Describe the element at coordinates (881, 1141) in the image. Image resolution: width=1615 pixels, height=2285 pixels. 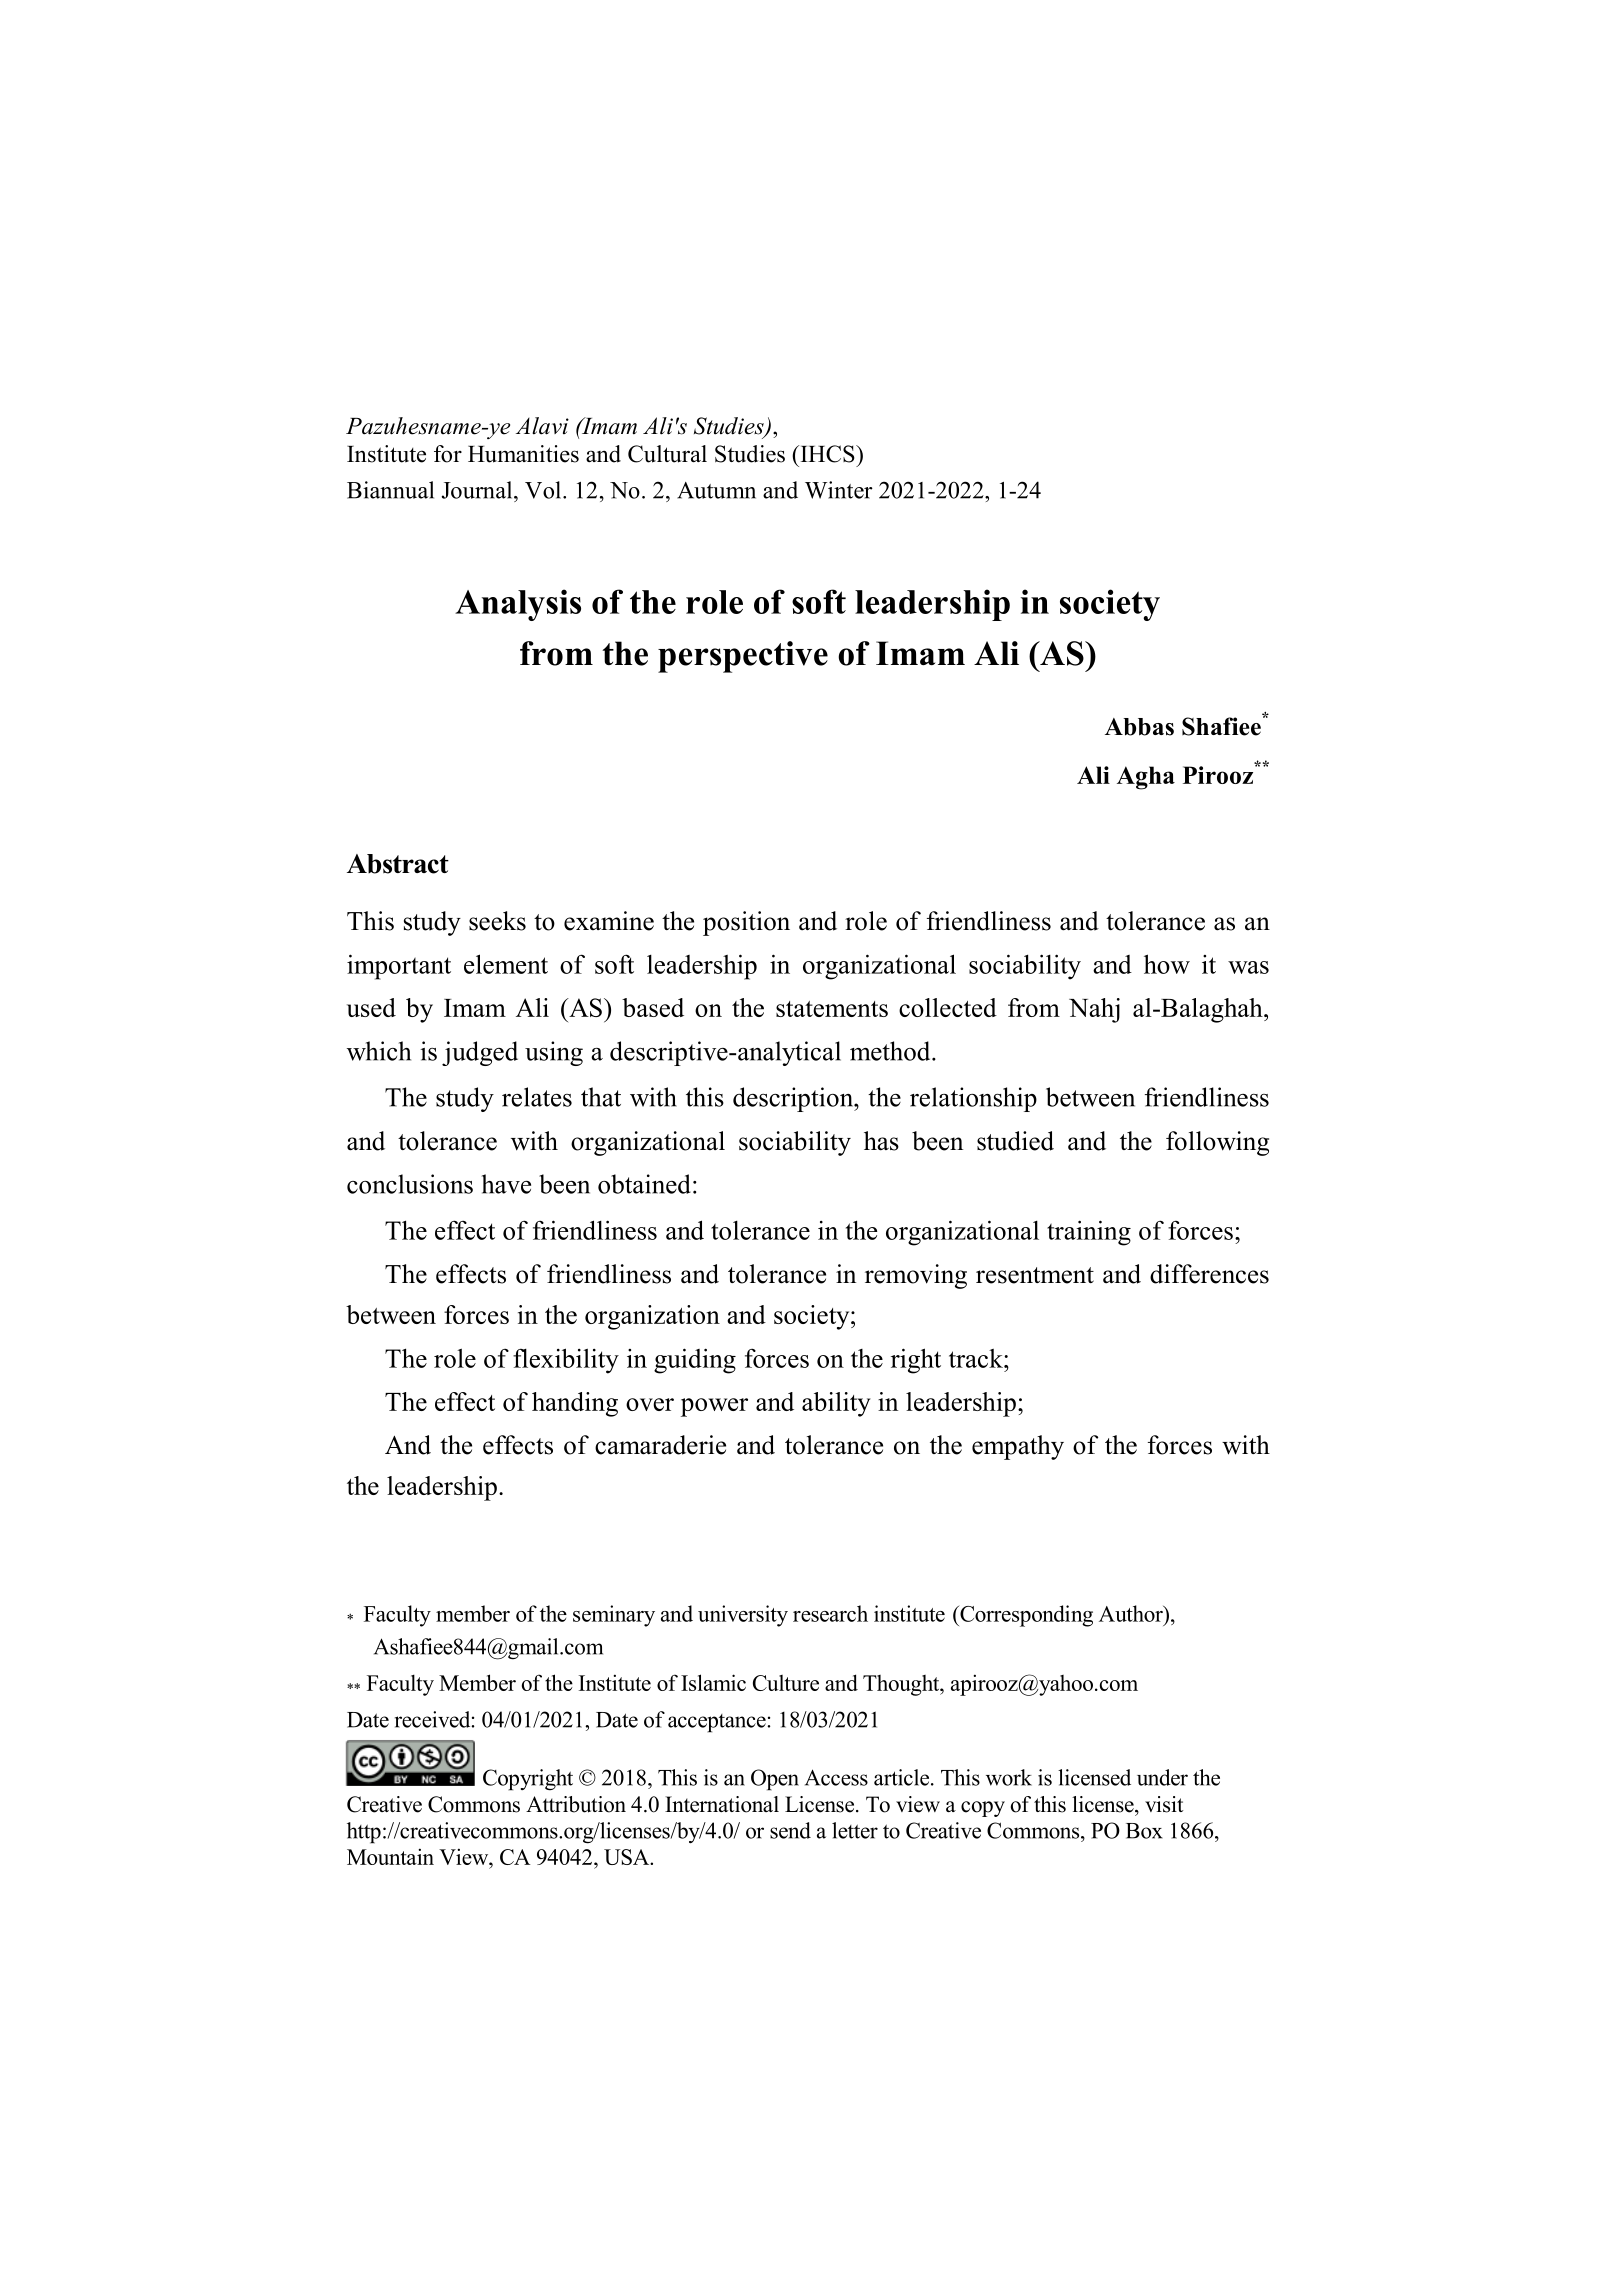
I see `has` at that location.
